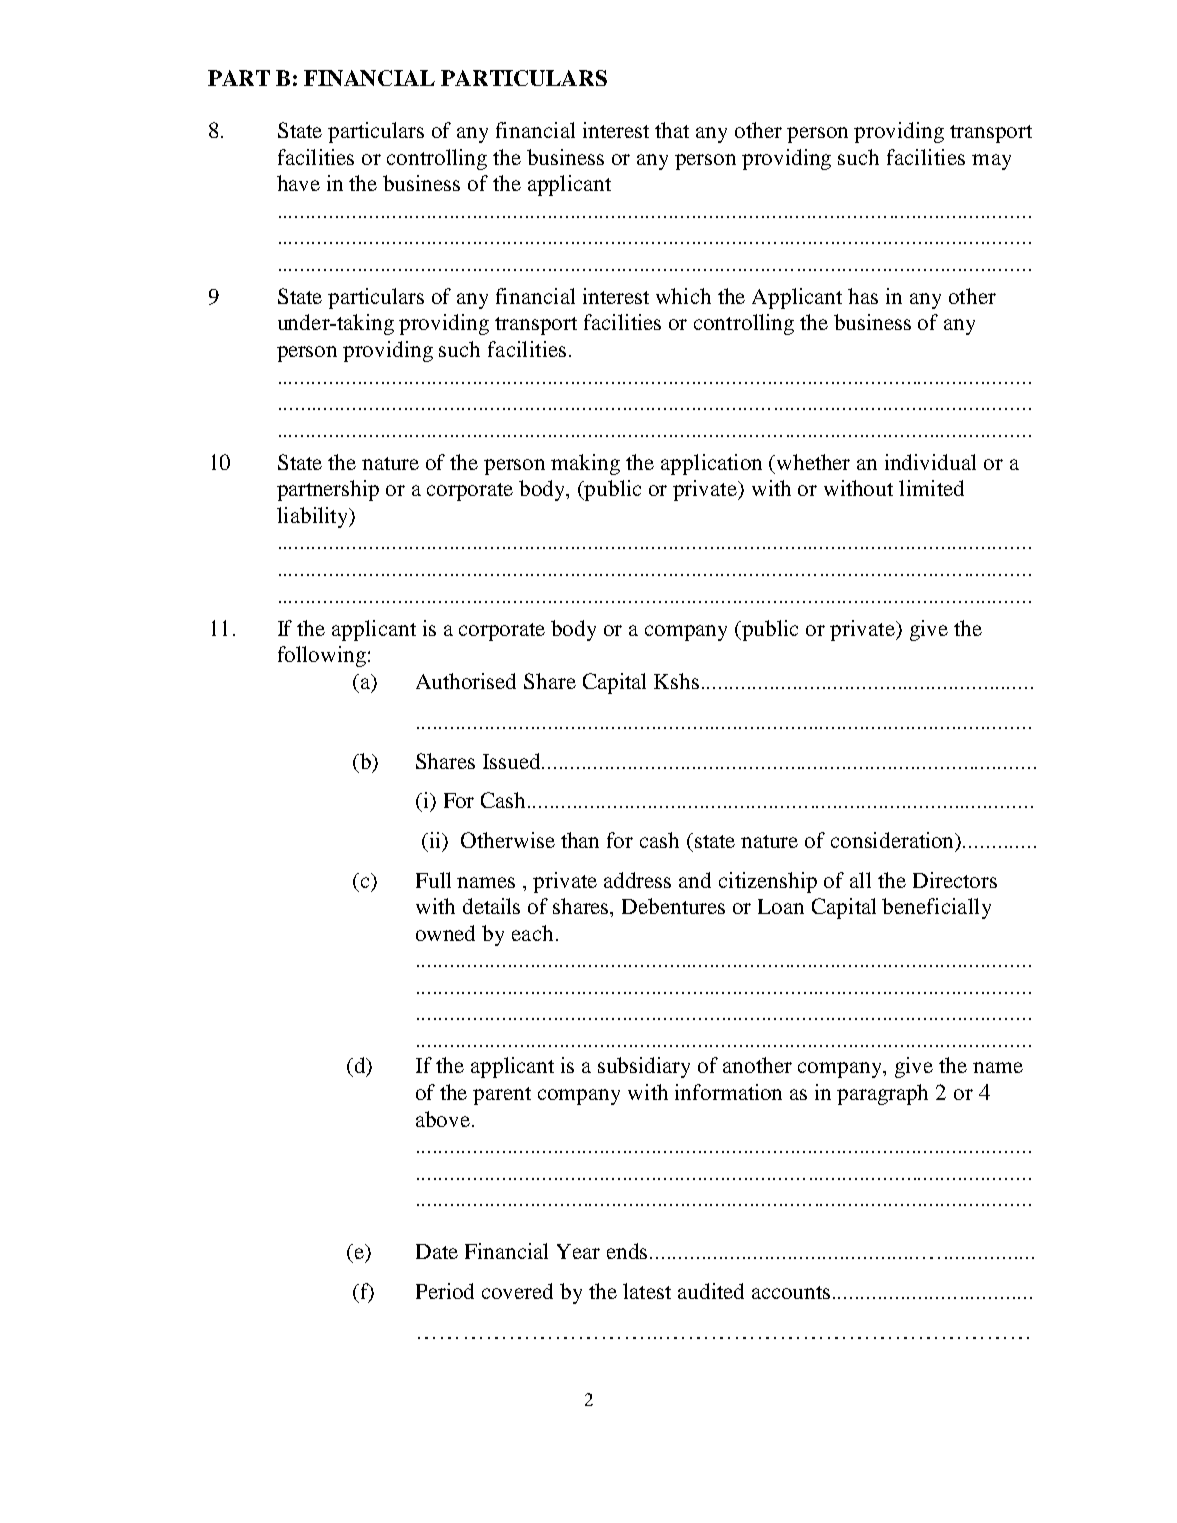  I want to click on Debentures, so click(673, 906).
